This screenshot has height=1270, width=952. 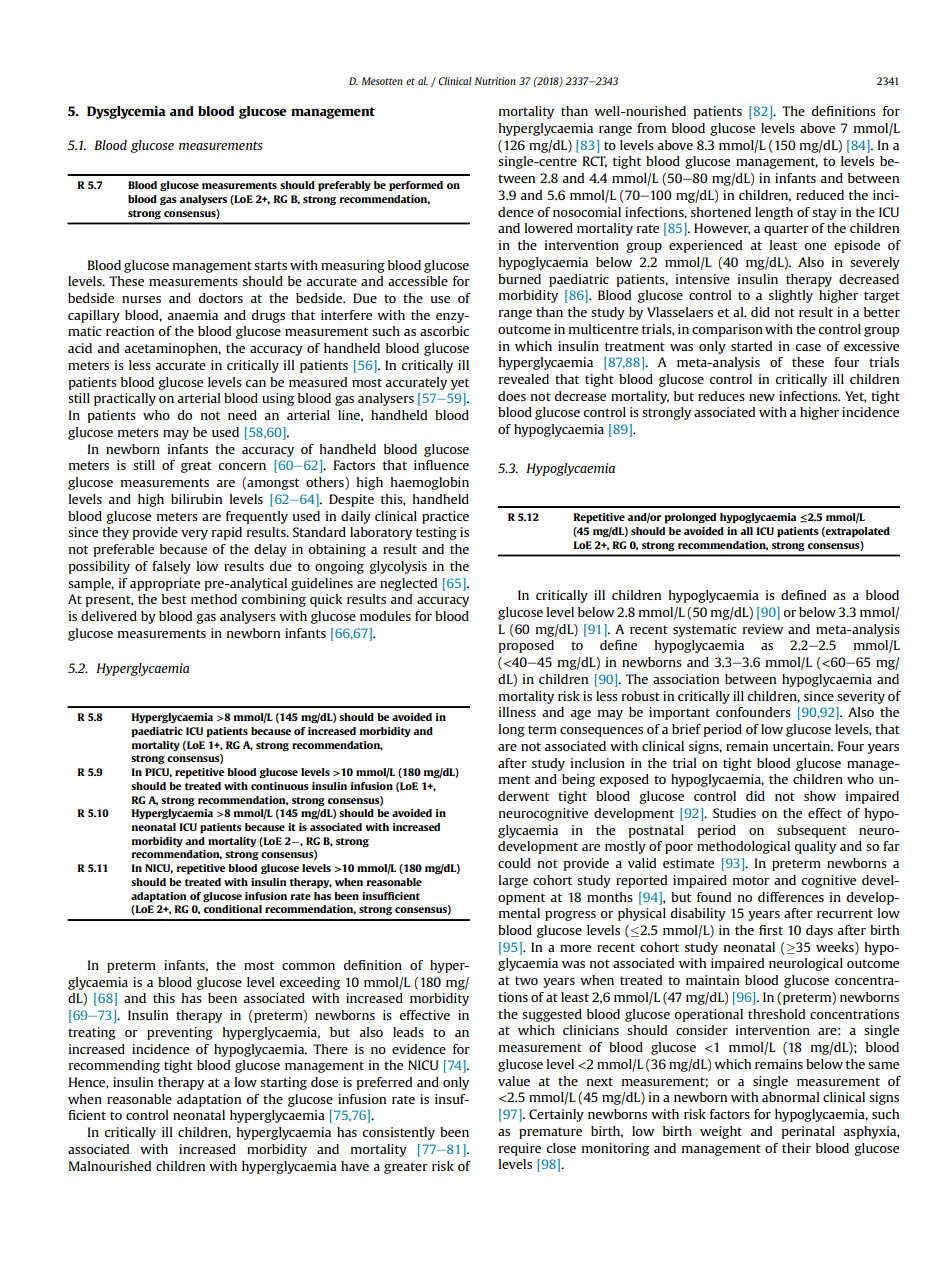 What do you see at coordinates (578, 780) in the screenshot?
I see `being` at bounding box center [578, 780].
